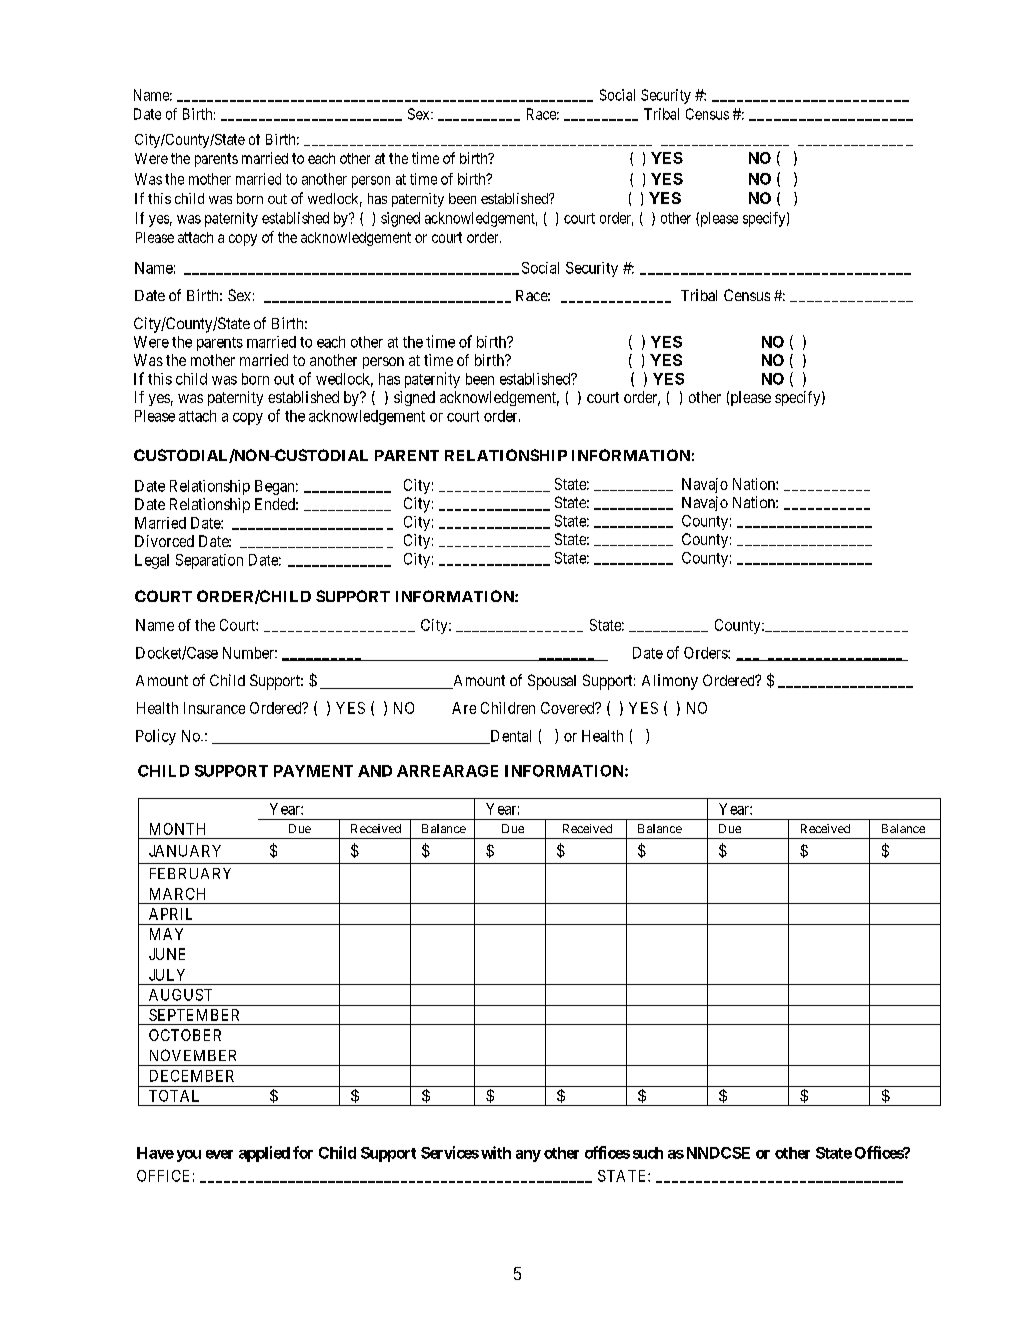 The image size is (1034, 1338). Describe the element at coordinates (219, 1154) in the page. I see `ever` at that location.
